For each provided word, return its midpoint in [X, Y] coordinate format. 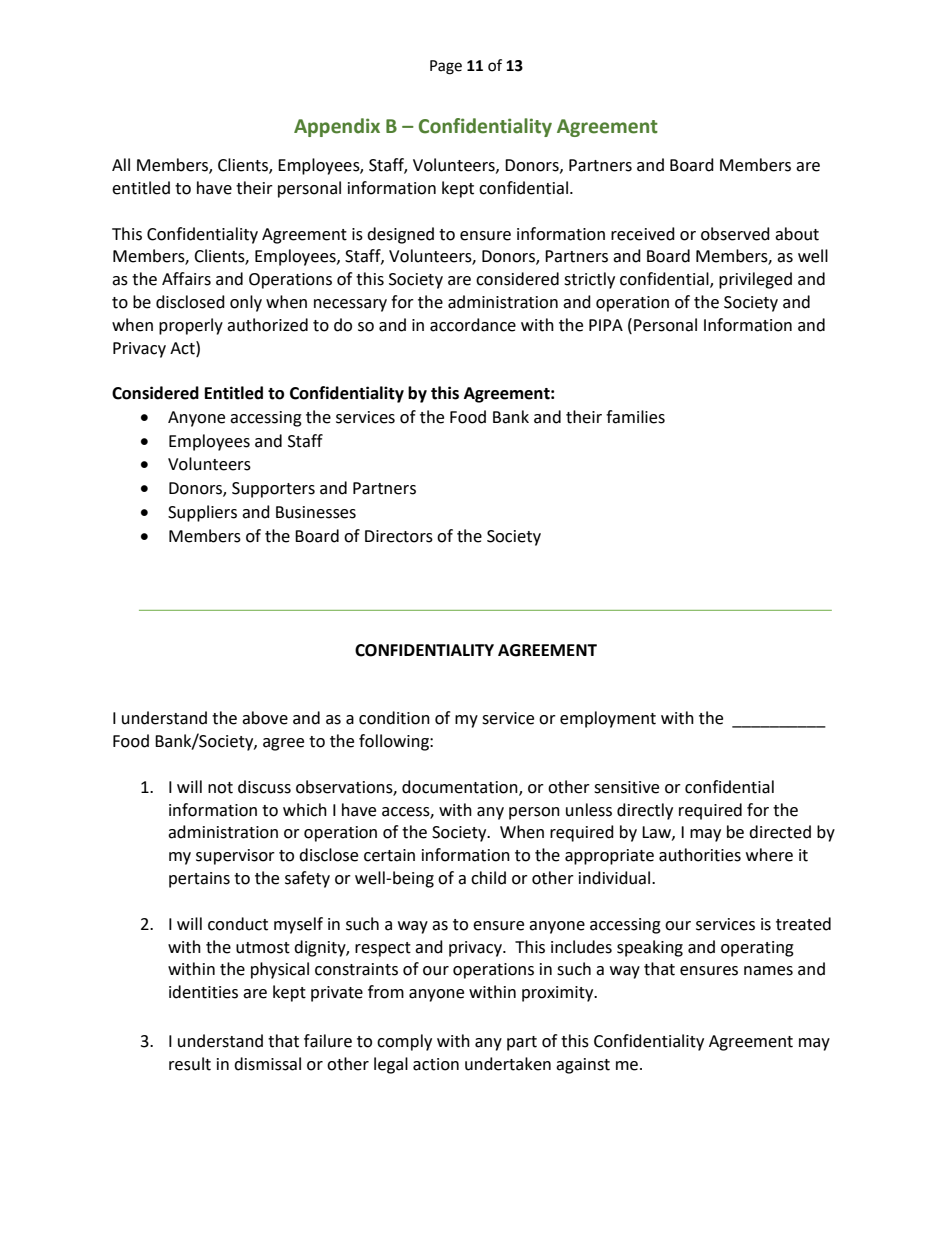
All [121, 164]
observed [735, 234]
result [190, 1064]
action [436, 1064]
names [768, 971]
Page [446, 67]
